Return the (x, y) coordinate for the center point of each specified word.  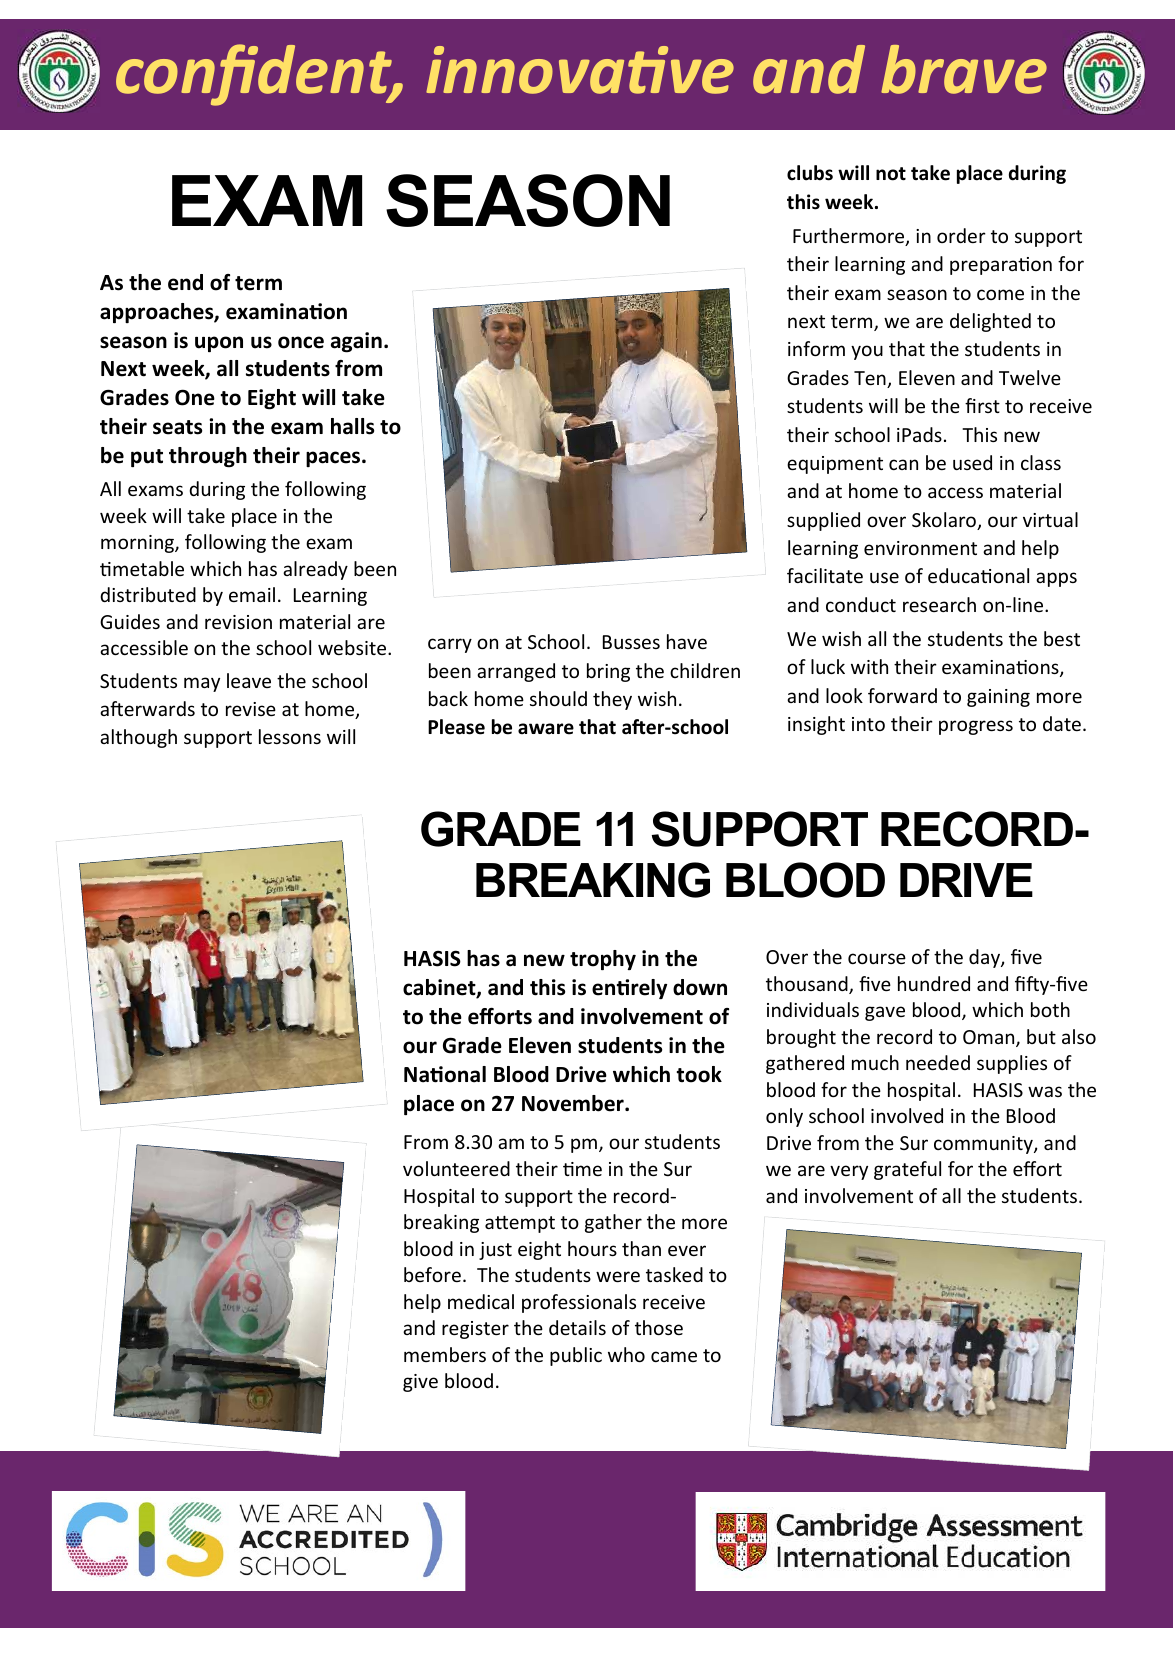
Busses (631, 642)
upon (219, 344)
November (574, 1103)
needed (938, 1062)
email (252, 594)
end (185, 282)
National (445, 1074)
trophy (603, 960)
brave (964, 69)
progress (976, 727)
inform (816, 348)
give (420, 1383)
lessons (290, 736)
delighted (990, 322)
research (939, 604)
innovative (580, 70)
